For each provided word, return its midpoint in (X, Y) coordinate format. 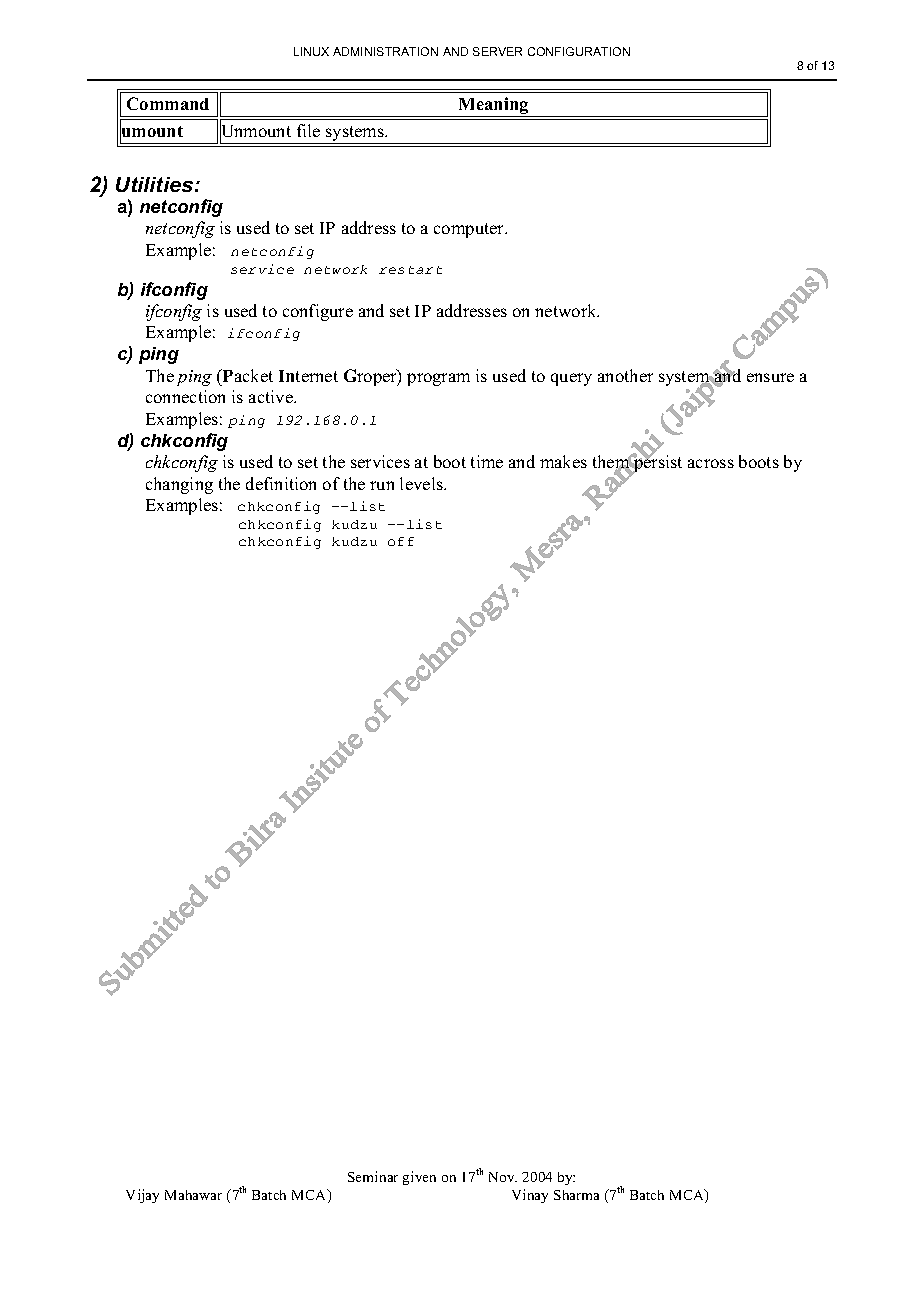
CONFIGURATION (579, 51)
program (438, 379)
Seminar (373, 1176)
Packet (247, 375)
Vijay (142, 1196)
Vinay (530, 1196)
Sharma (576, 1195)
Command (168, 103)
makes (563, 461)
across (711, 463)
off (401, 541)
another (625, 375)
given (419, 1178)
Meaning (493, 107)
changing (179, 485)
